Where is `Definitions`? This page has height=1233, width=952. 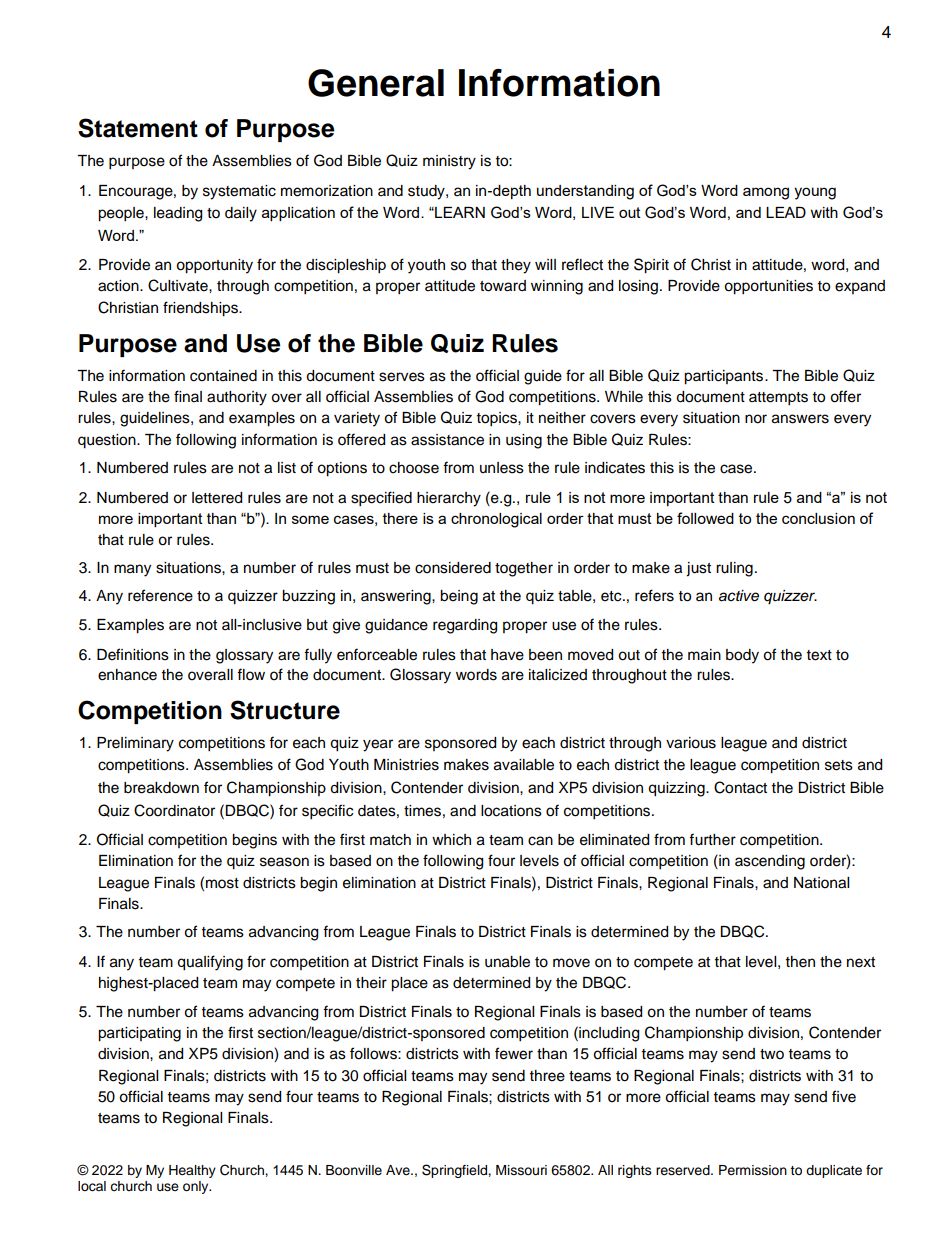 Definitions is located at coordinates (133, 654).
